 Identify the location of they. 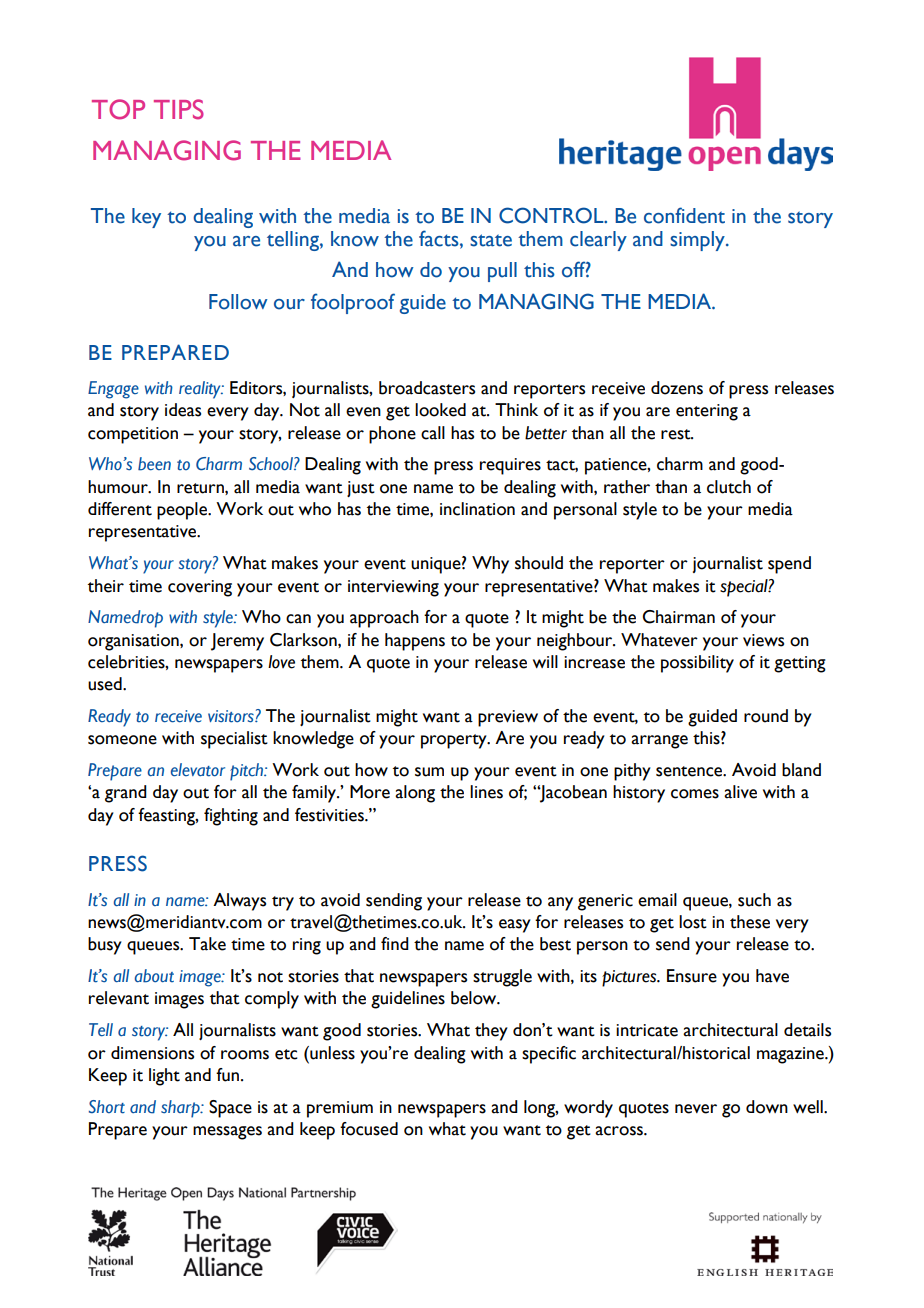
(491, 1032).
